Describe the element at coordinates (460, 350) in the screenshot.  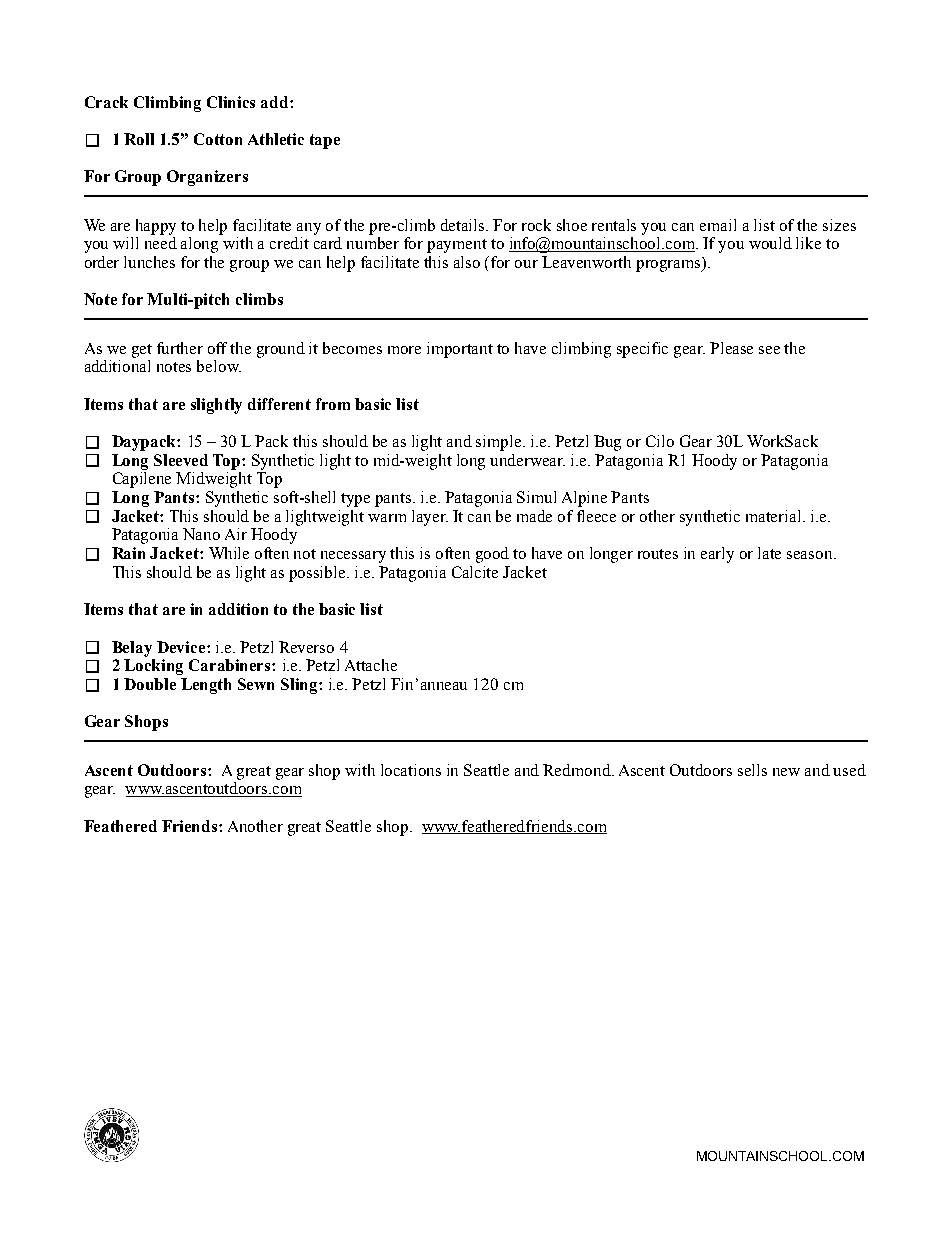
I see `important` at that location.
